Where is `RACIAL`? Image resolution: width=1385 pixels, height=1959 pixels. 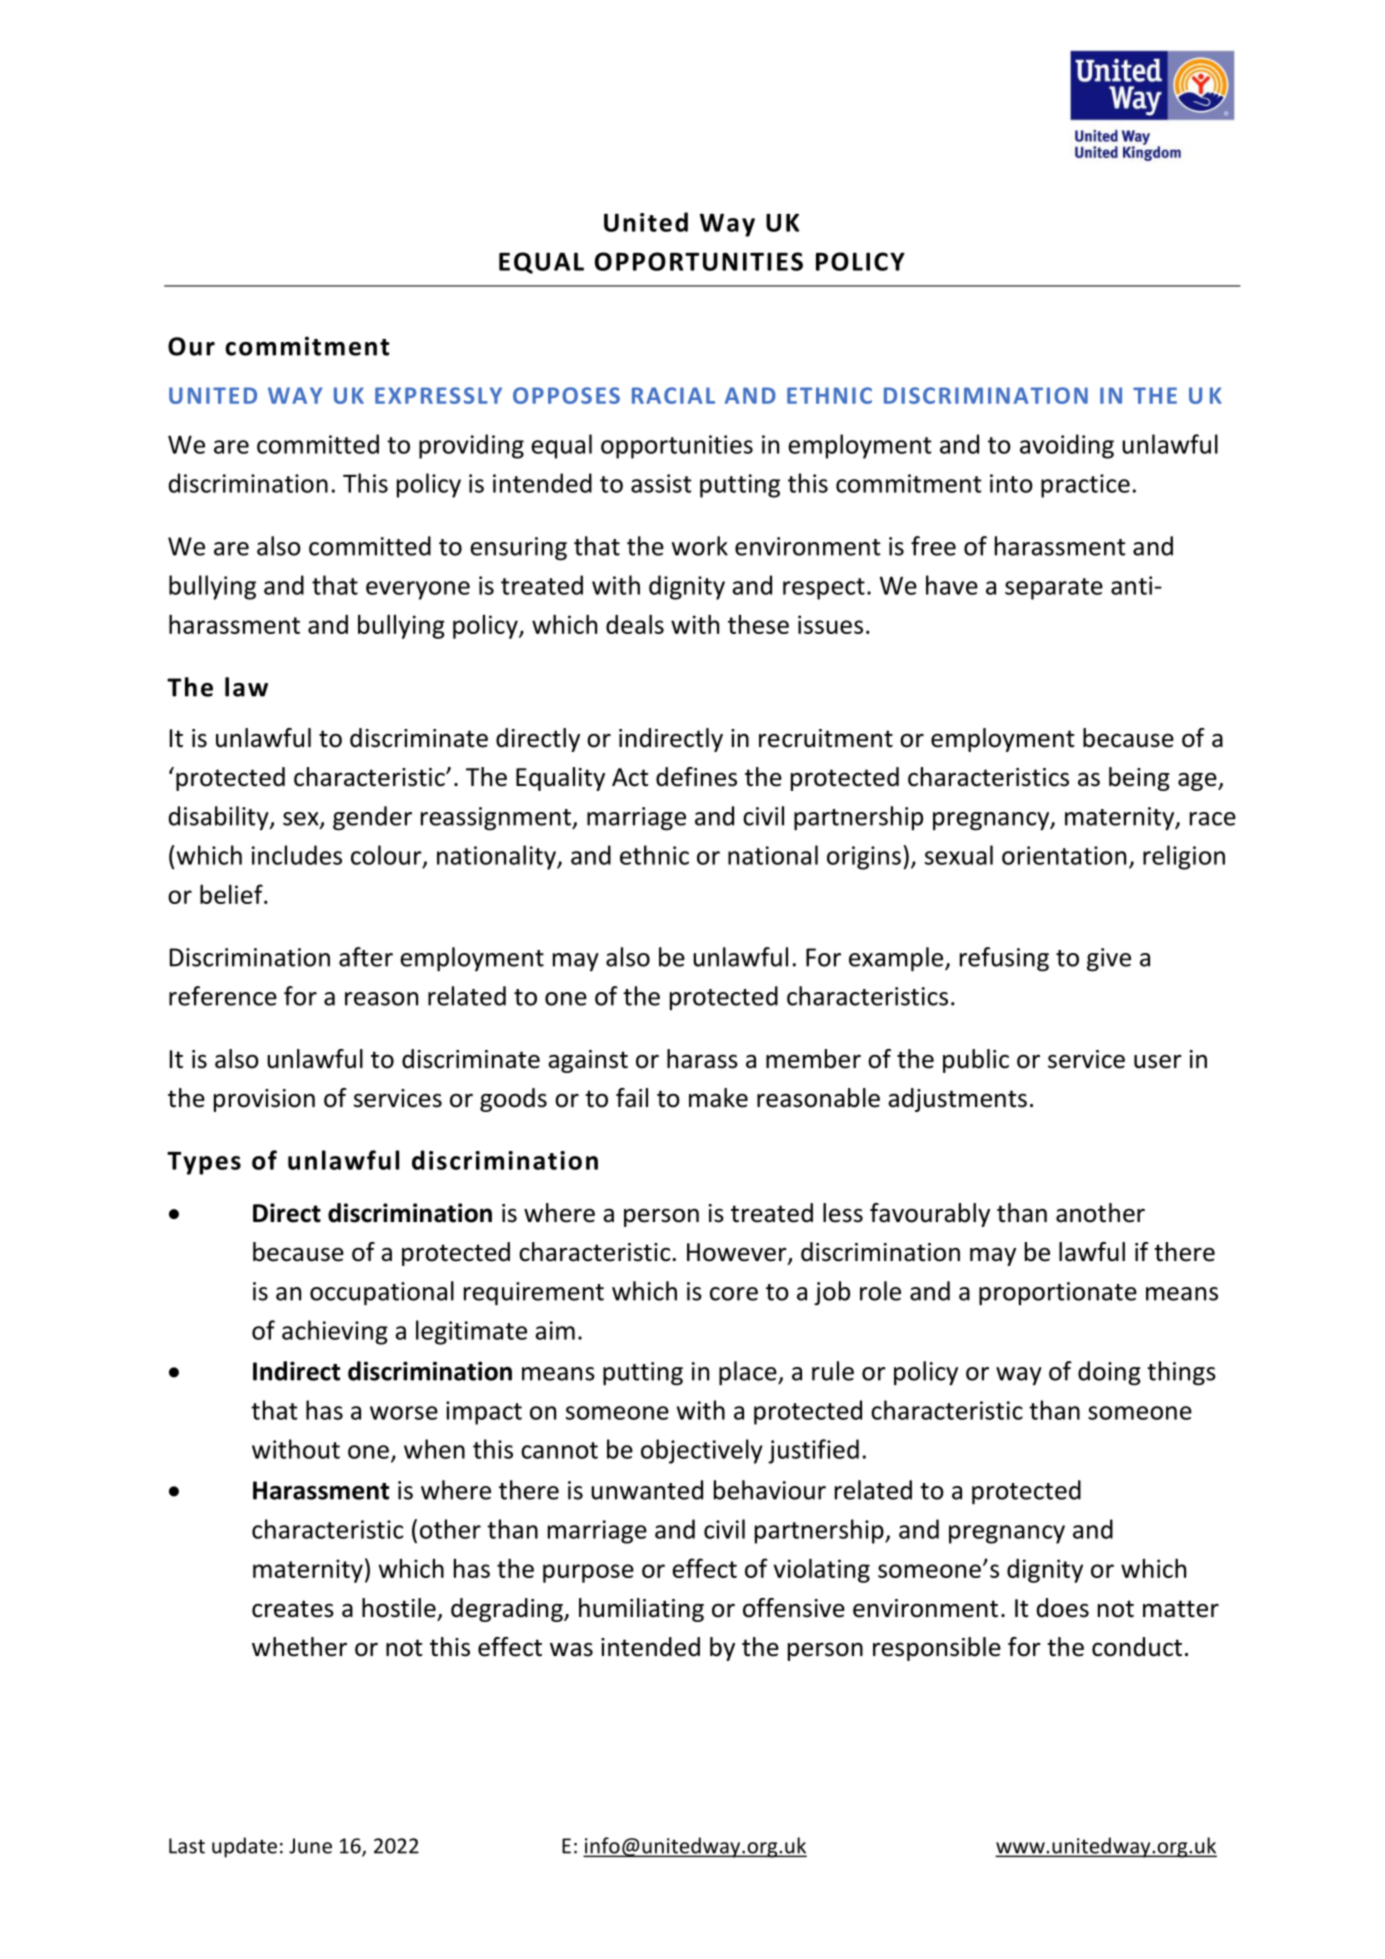
RACIAL is located at coordinates (673, 395).
